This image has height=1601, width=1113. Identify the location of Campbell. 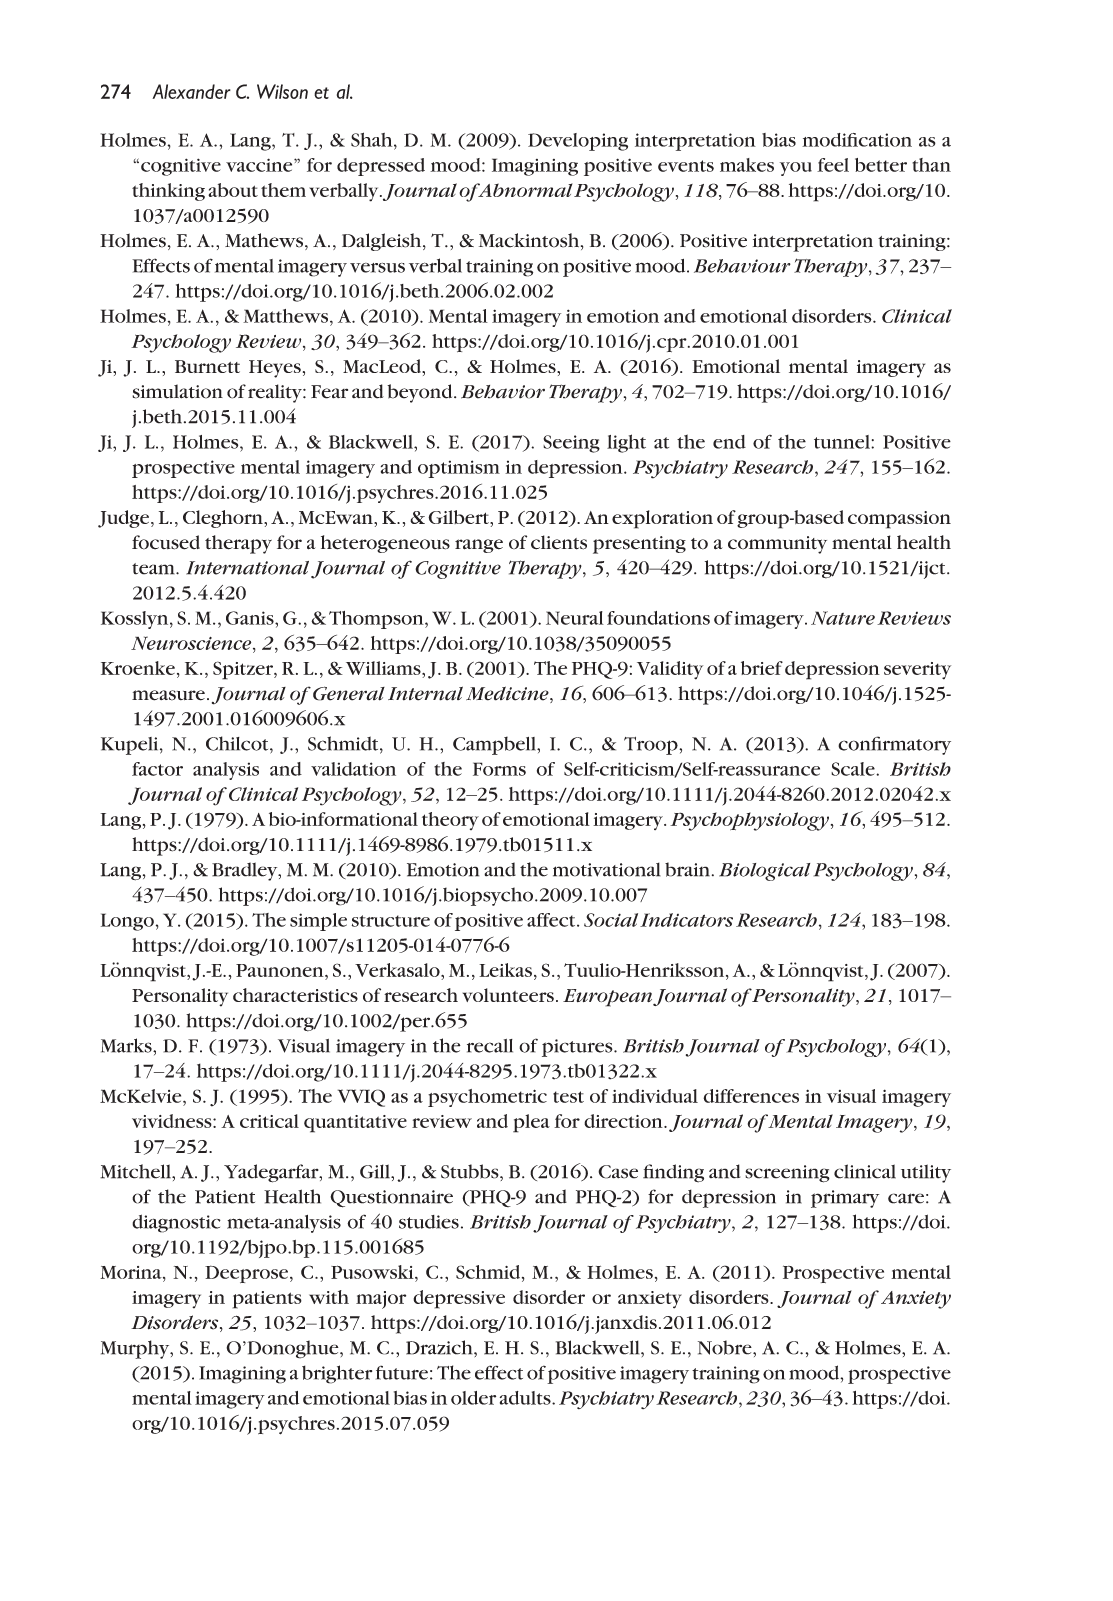
(495, 745).
